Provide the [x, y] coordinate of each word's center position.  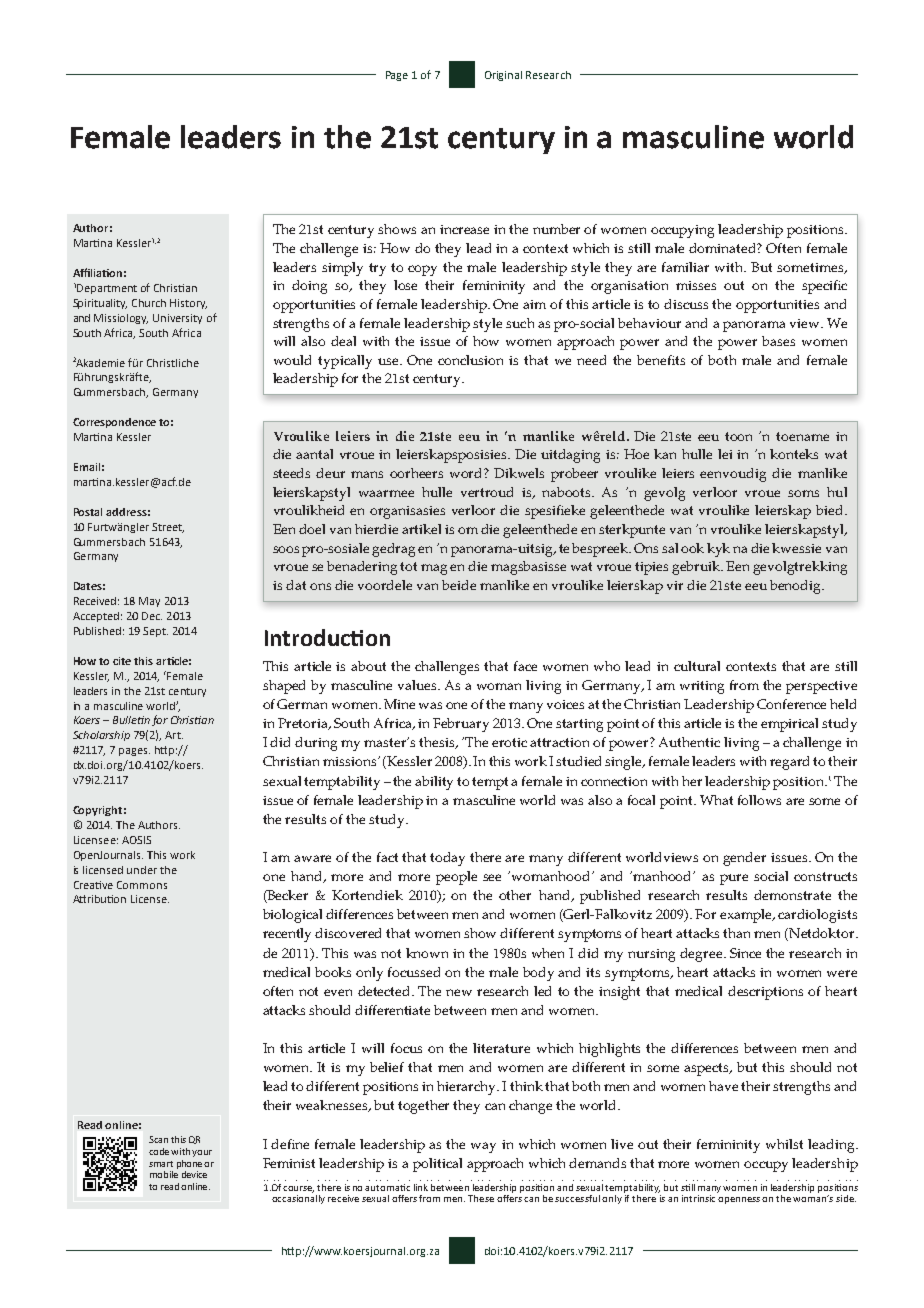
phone [191, 1164]
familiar [685, 267]
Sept [155, 632]
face [525, 666]
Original [503, 76]
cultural [697, 666]
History [188, 304]
